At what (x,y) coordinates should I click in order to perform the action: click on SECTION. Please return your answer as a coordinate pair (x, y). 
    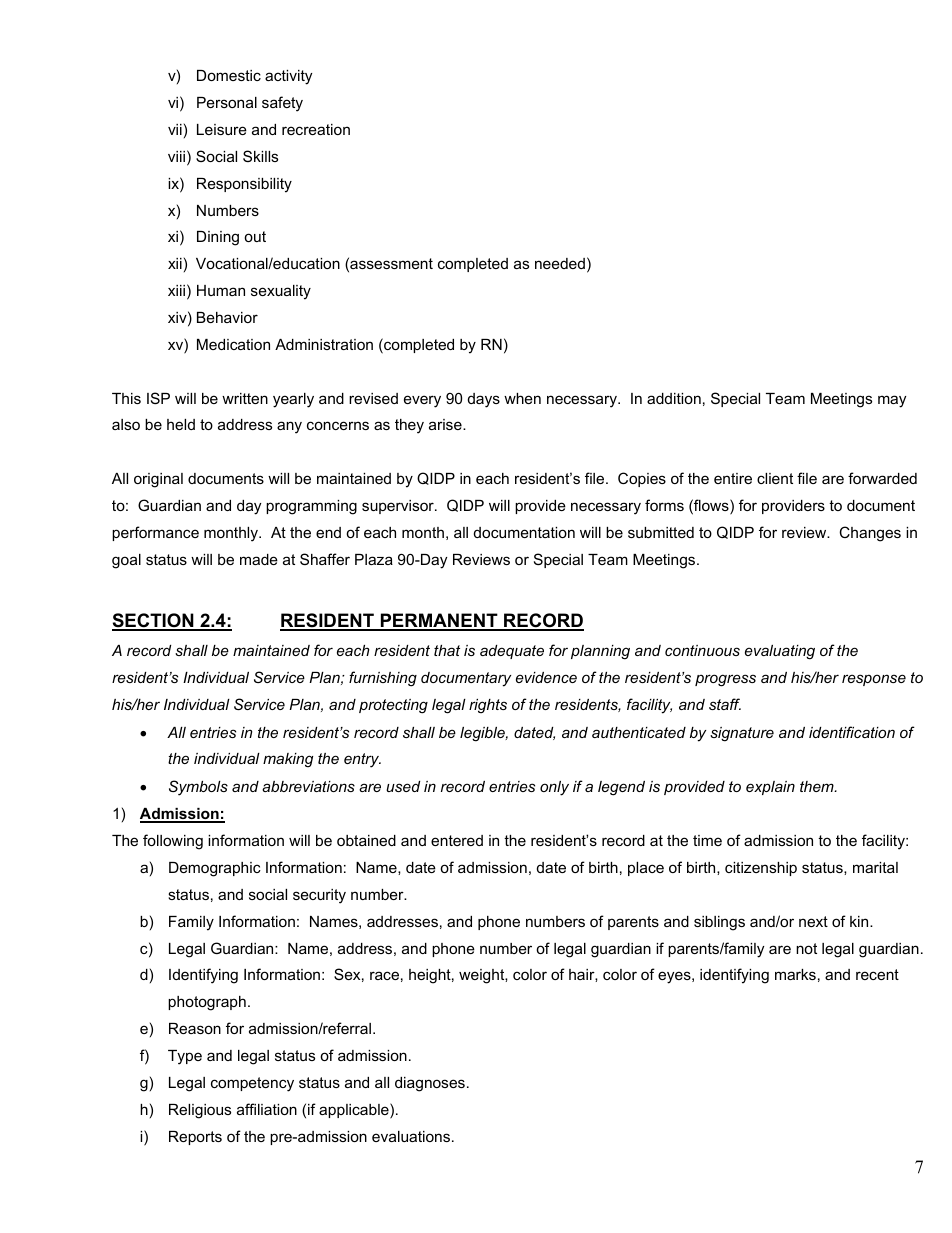
    Looking at the image, I should click on (154, 621).
